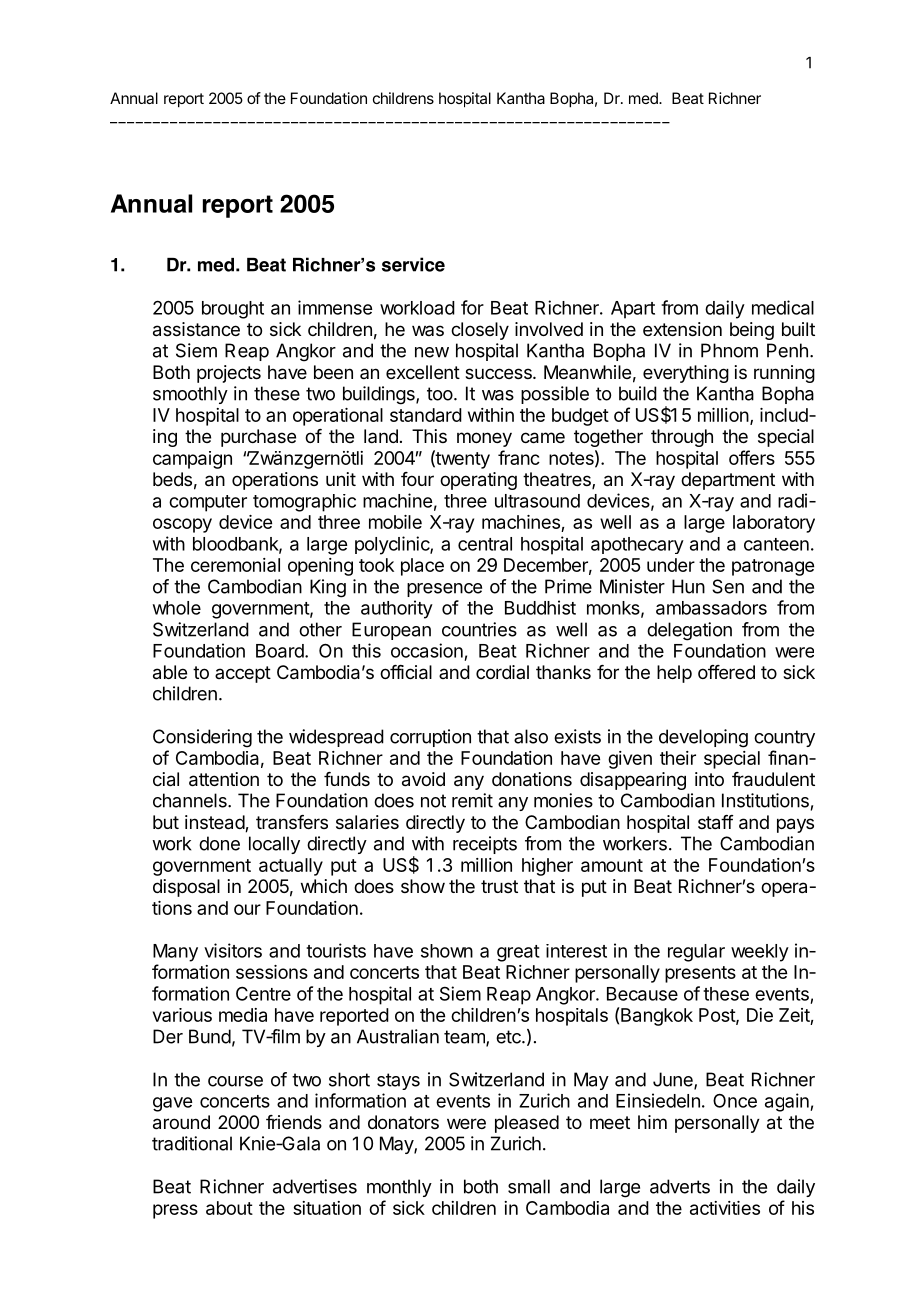 This screenshot has height=1308, width=924. I want to click on activities, so click(725, 1208).
